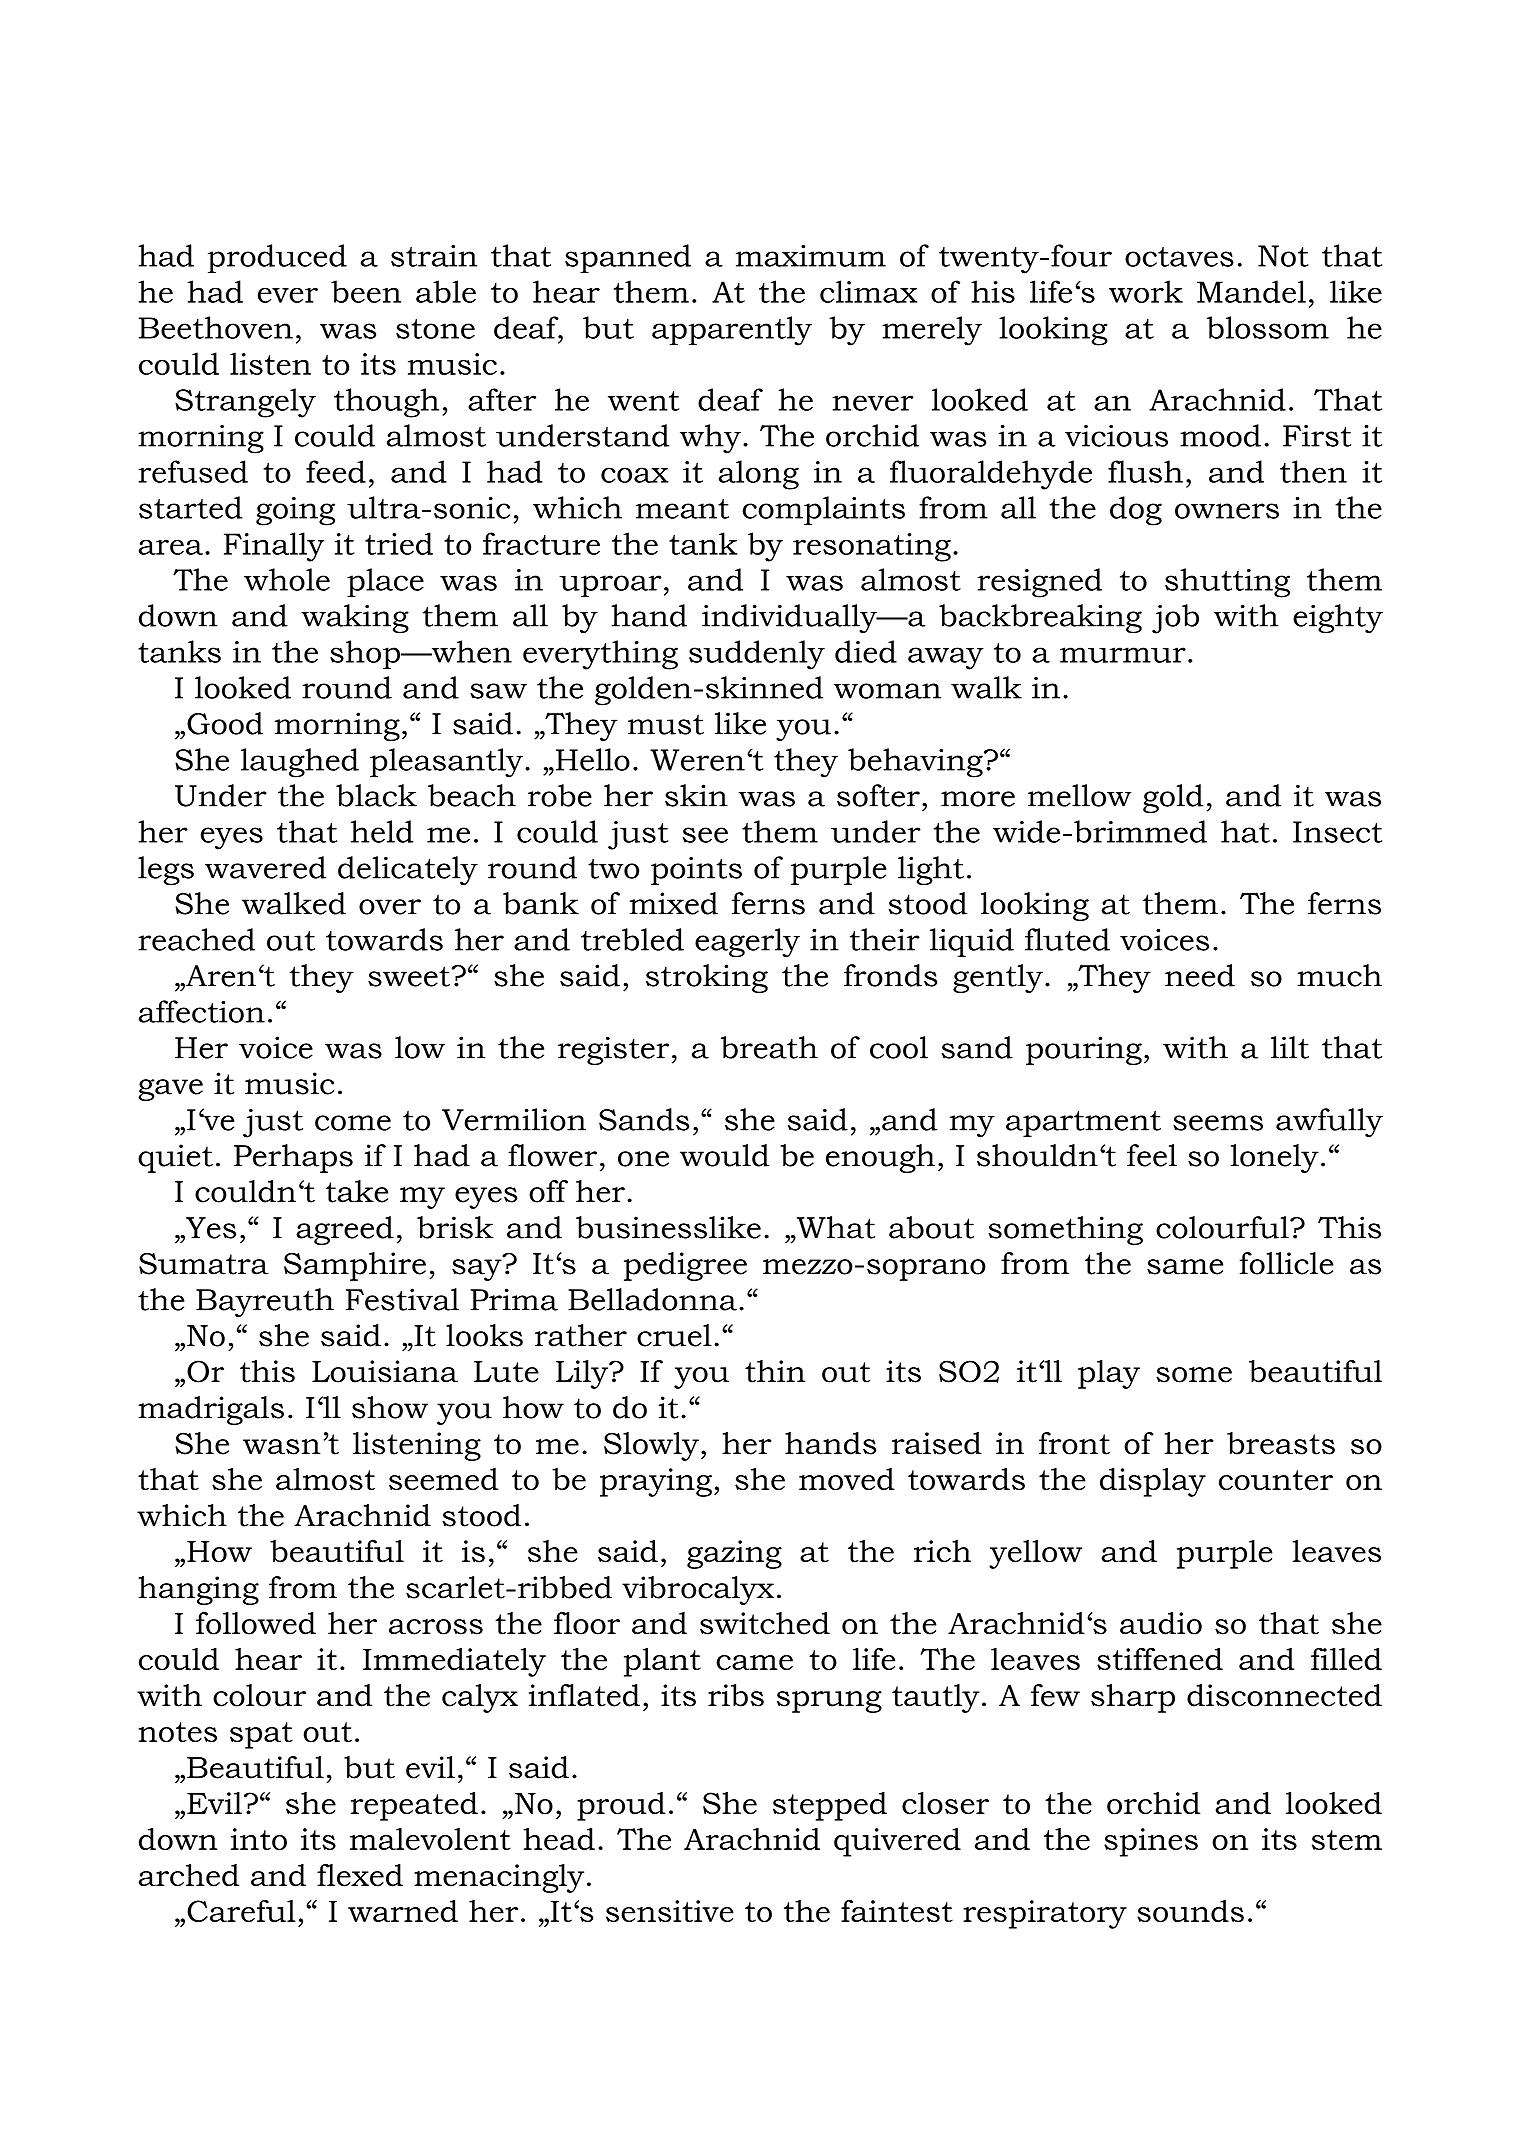 The height and width of the page is (2151, 1520). I want to click on show, so click(390, 1407).
